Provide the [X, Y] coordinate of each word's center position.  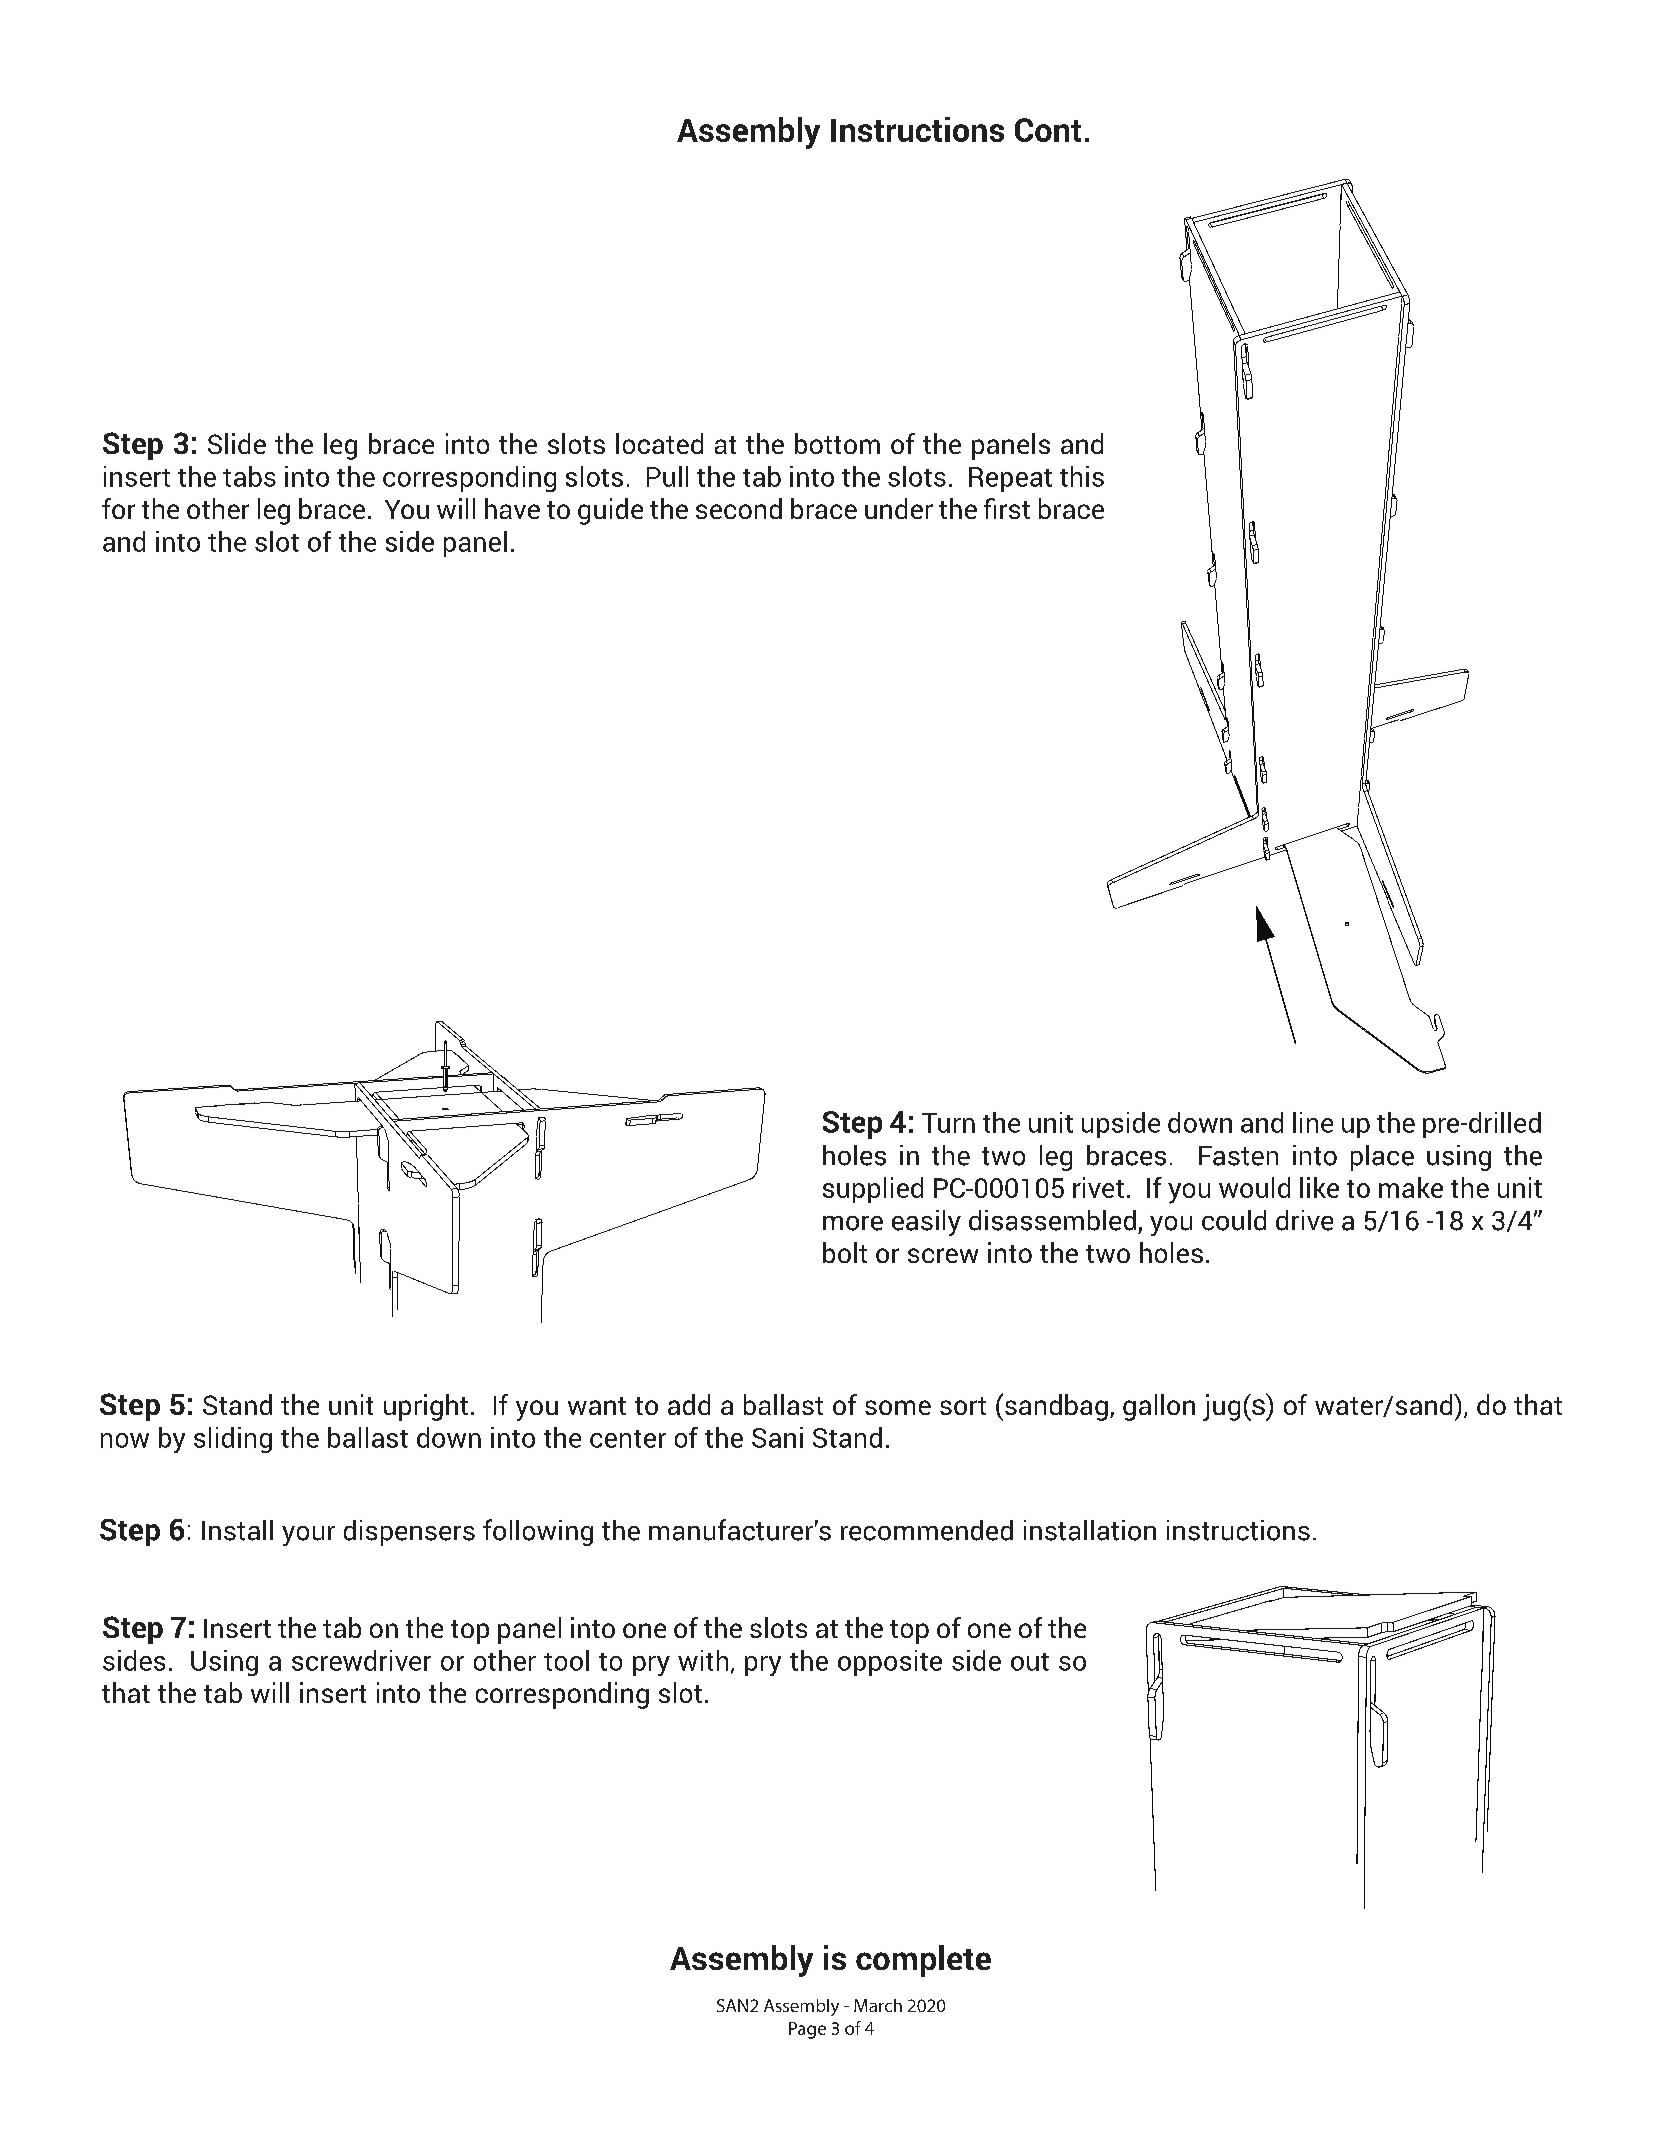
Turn [948, 1123]
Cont [1048, 130]
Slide [237, 443]
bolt [845, 1252]
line [1313, 1122]
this [1082, 476]
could [1234, 1220]
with [703, 1660]
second [739, 508]
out [1030, 1662]
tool [566, 1660]
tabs [249, 476]
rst [1015, 510]
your [308, 1536]
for [118, 508]
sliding [233, 1440]
